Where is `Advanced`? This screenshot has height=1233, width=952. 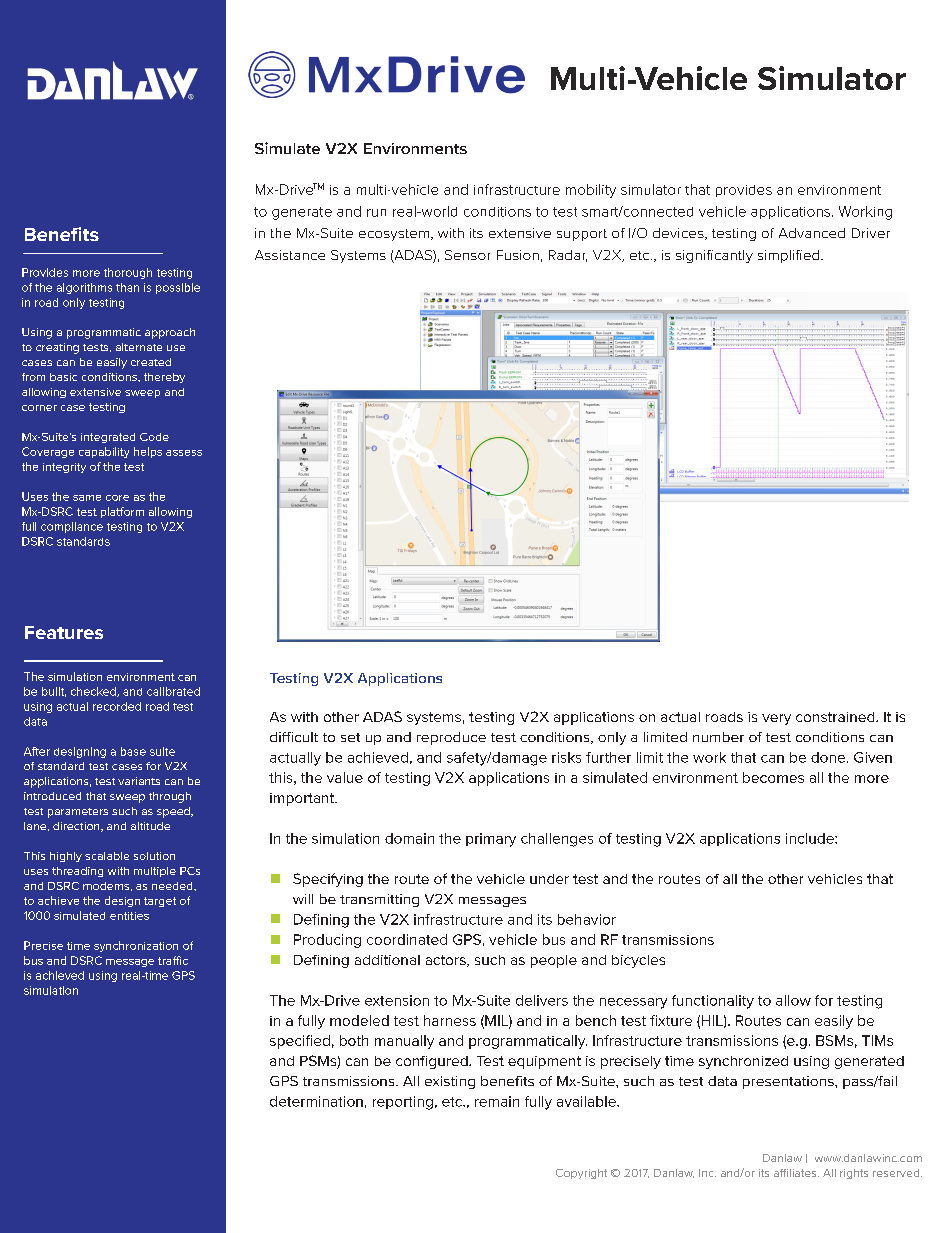
Advanced is located at coordinates (812, 233).
